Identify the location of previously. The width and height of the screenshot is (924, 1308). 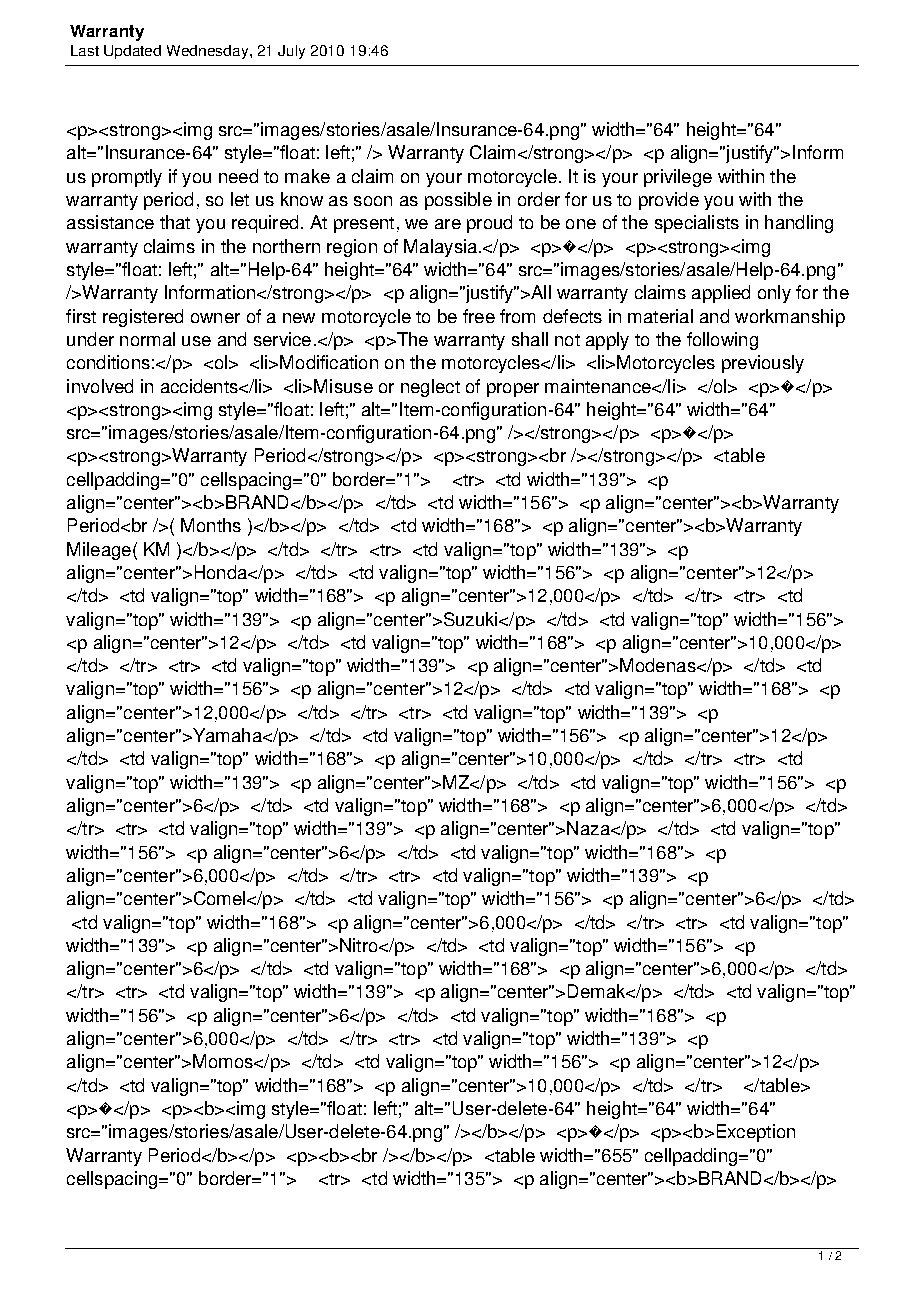
(763, 364).
